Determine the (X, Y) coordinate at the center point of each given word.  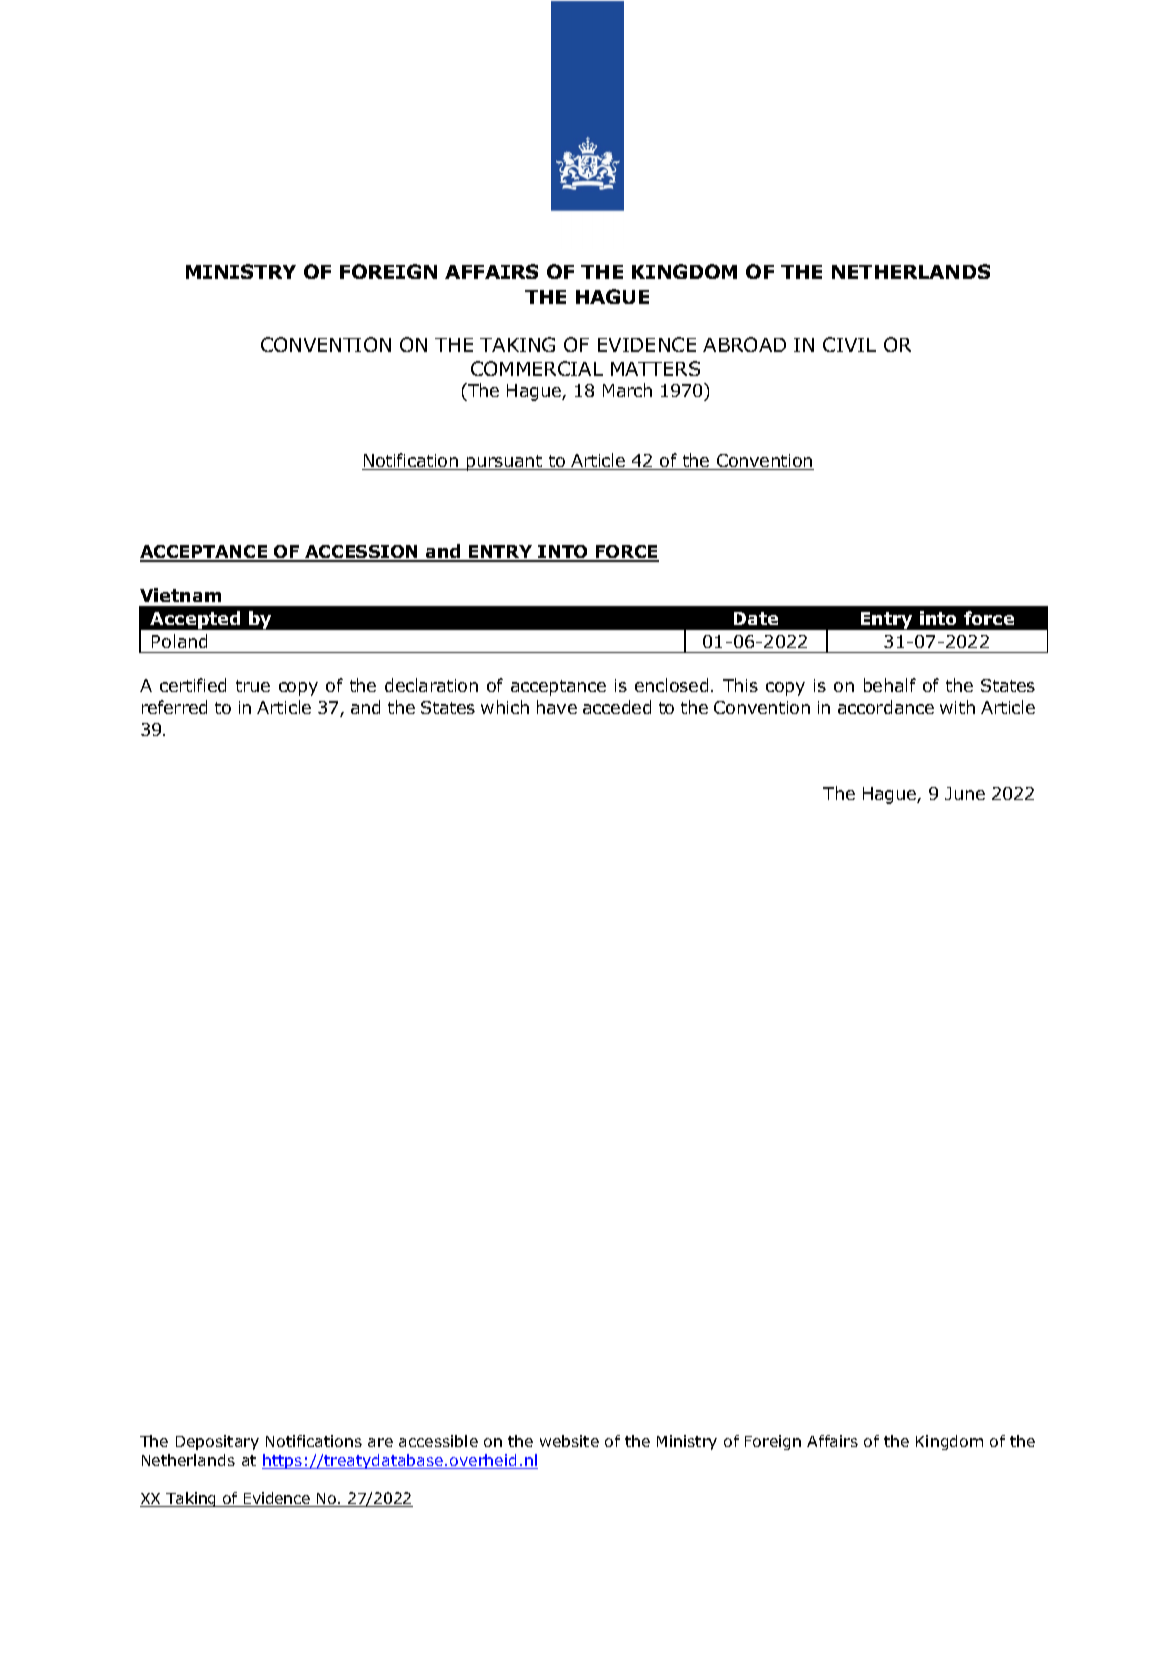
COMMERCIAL (537, 368)
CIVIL (849, 344)
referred (174, 707)
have (557, 707)
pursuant (505, 463)
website (569, 1441)
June (965, 793)
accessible (438, 1441)
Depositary (217, 1442)
